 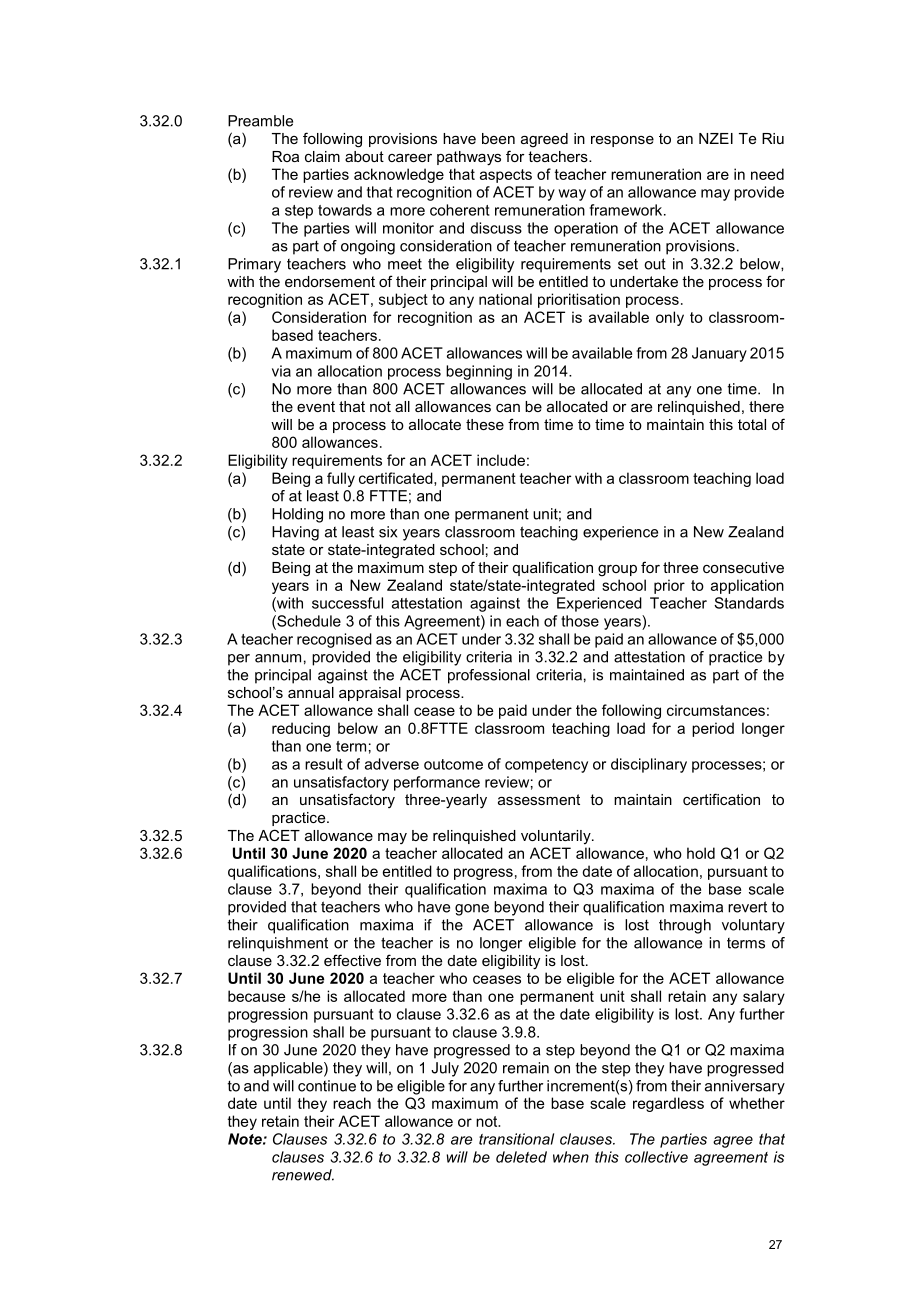 What do you see at coordinates (716, 710) in the screenshot?
I see `circumstances` at bounding box center [716, 710].
